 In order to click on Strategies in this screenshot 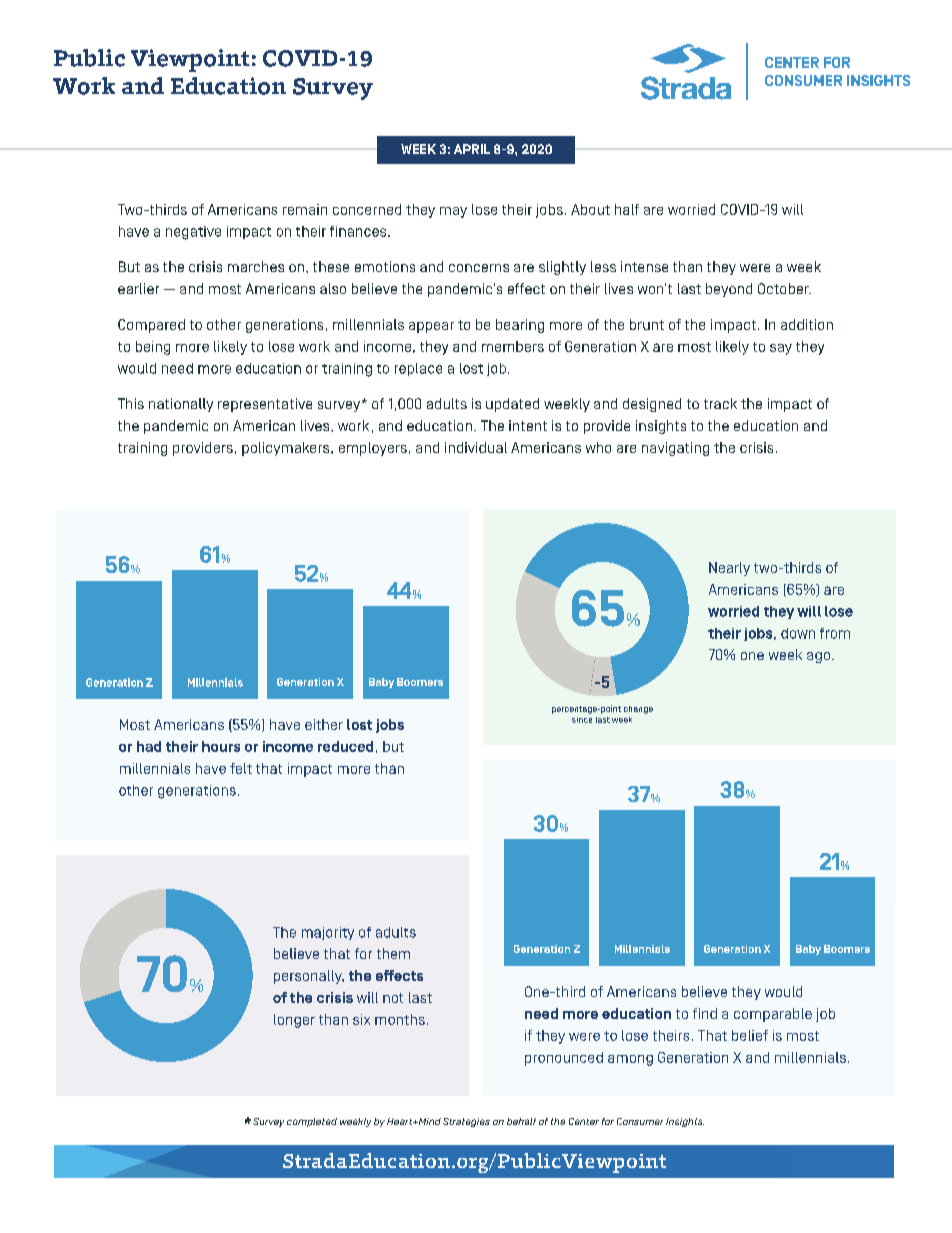, I will do `click(466, 1122)`.
